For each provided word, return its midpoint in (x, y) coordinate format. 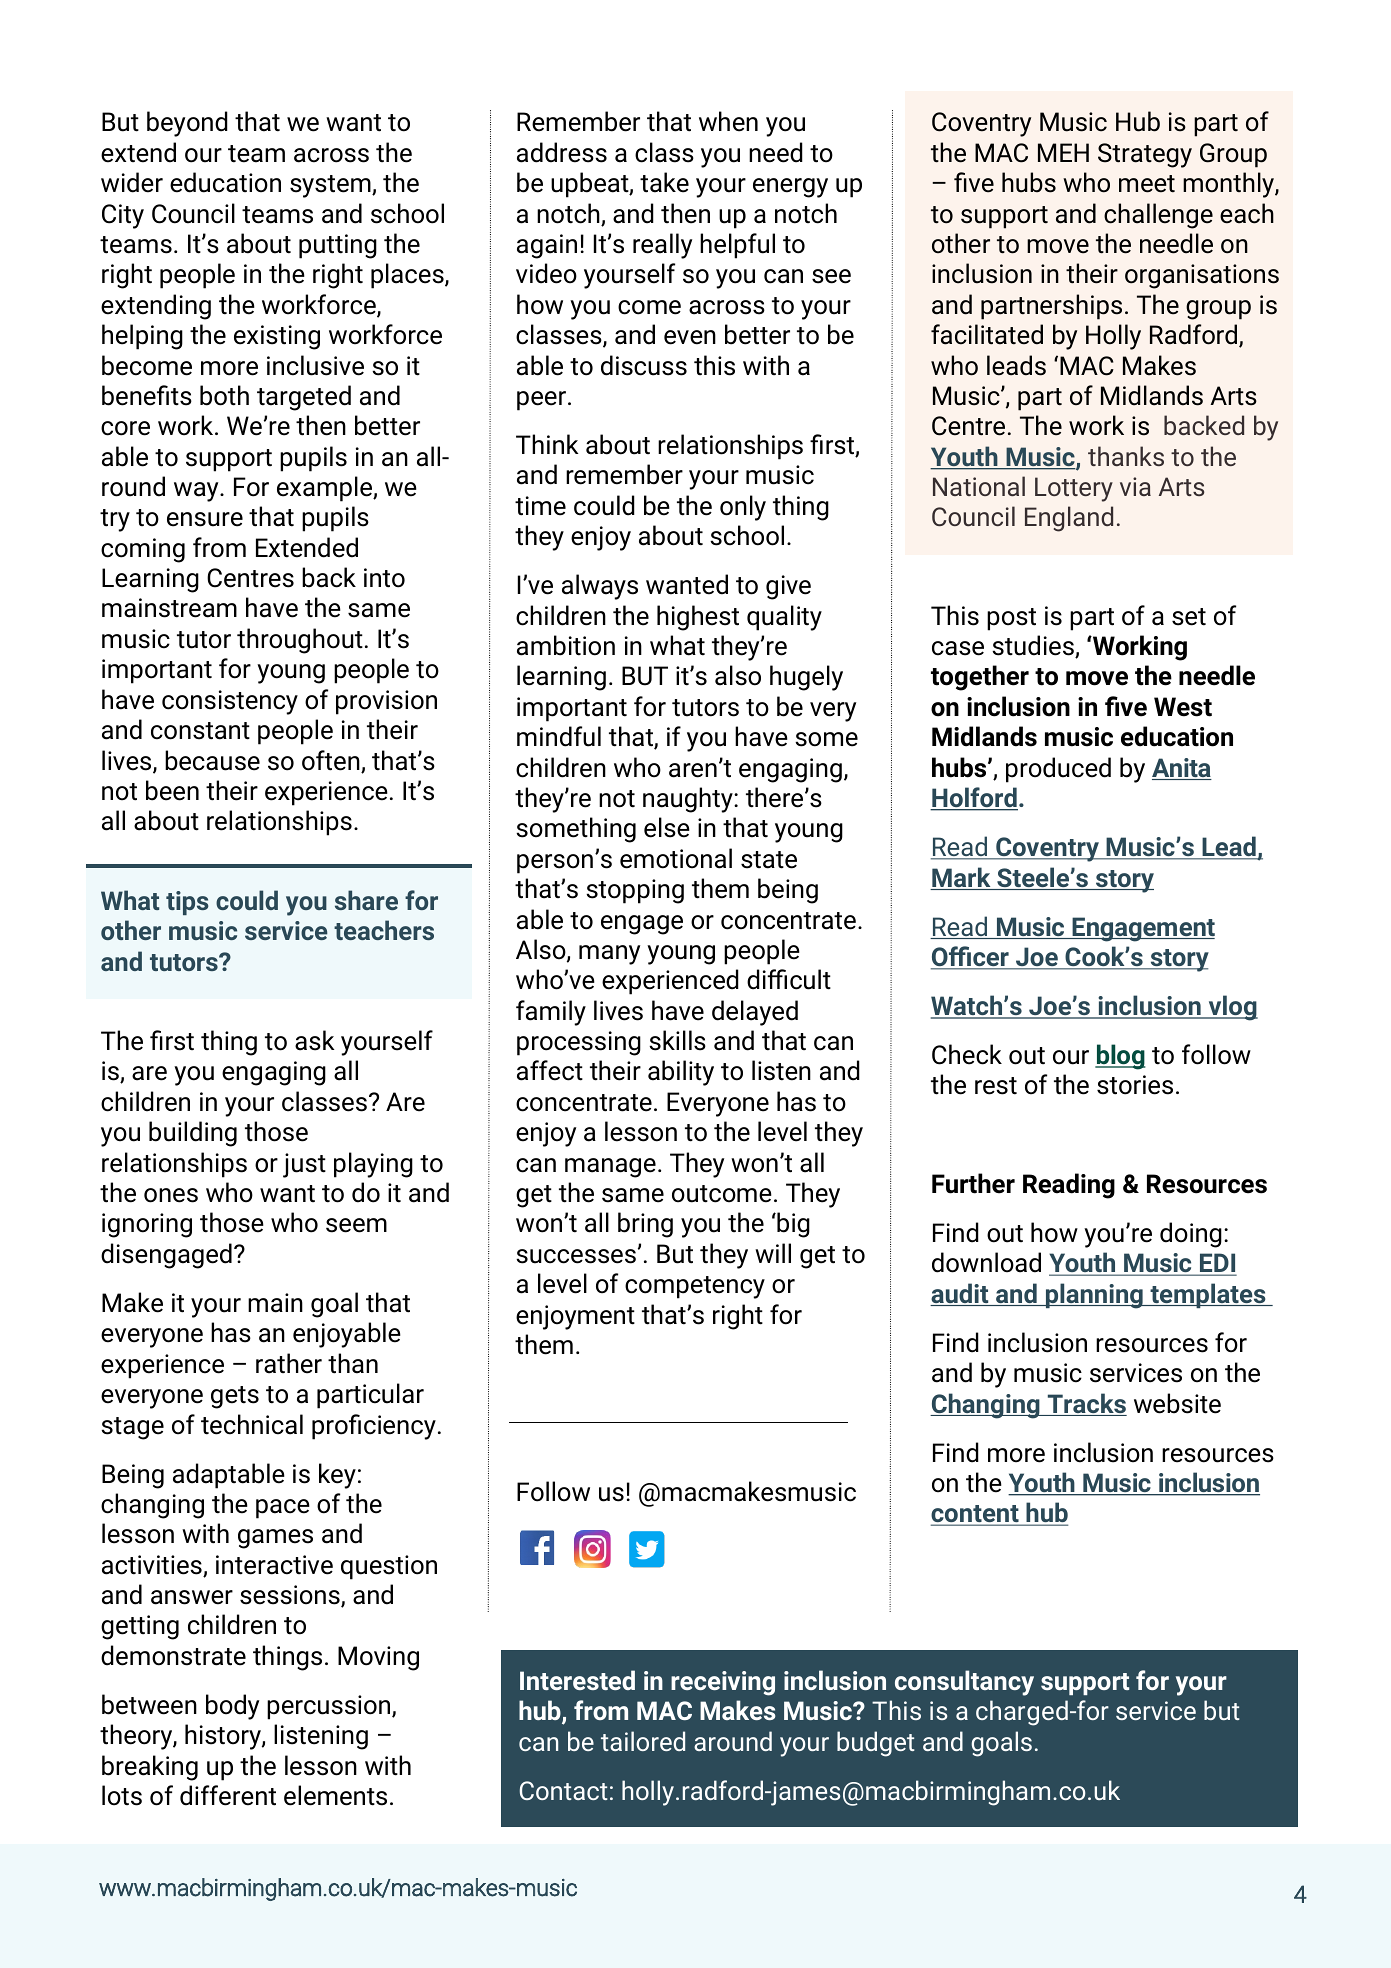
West (1183, 707)
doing (1191, 1235)
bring (645, 1225)
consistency (230, 702)
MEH (1063, 152)
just (304, 1165)
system (331, 186)
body (232, 1707)
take (664, 182)
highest (698, 618)
